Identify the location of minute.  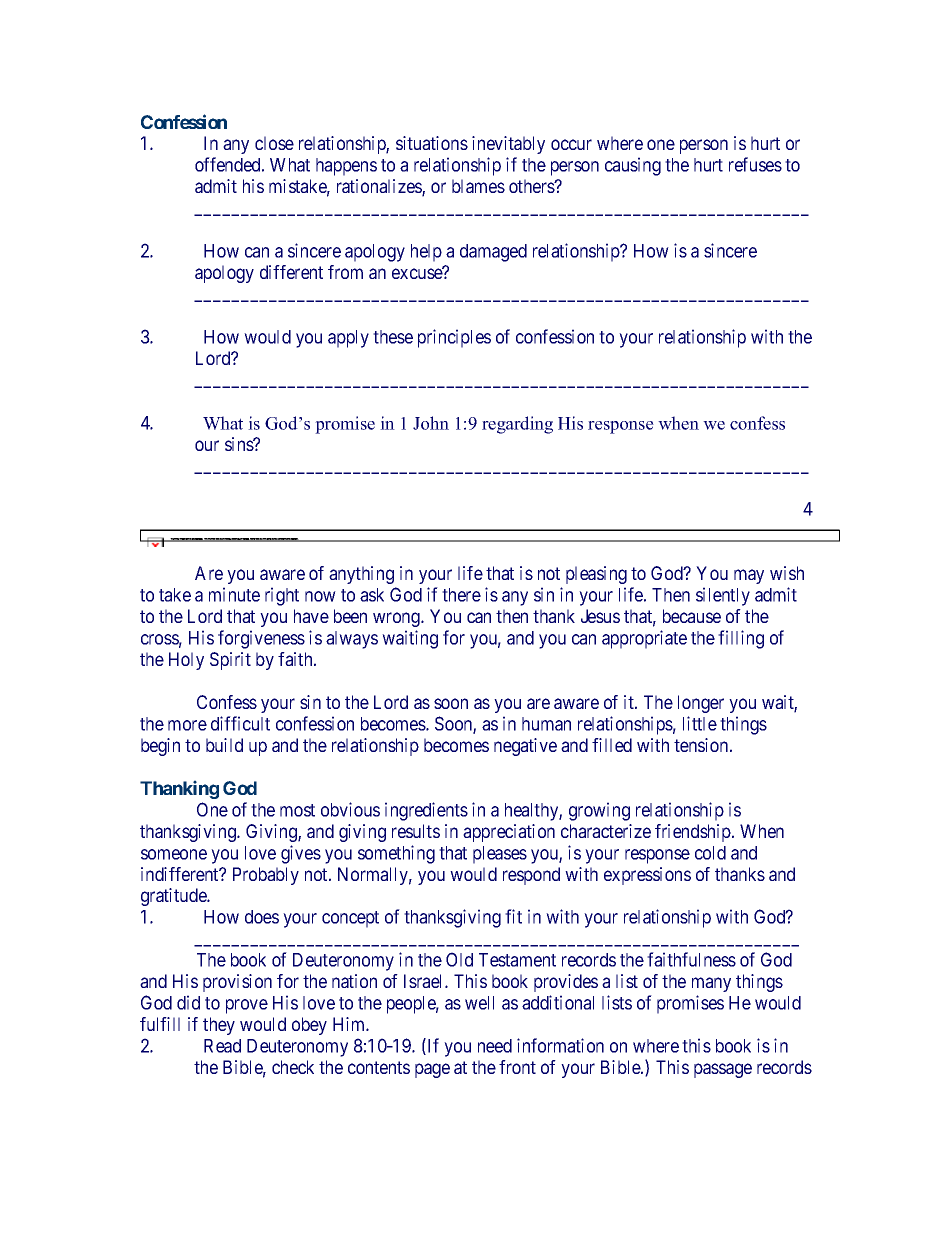
(234, 594).
